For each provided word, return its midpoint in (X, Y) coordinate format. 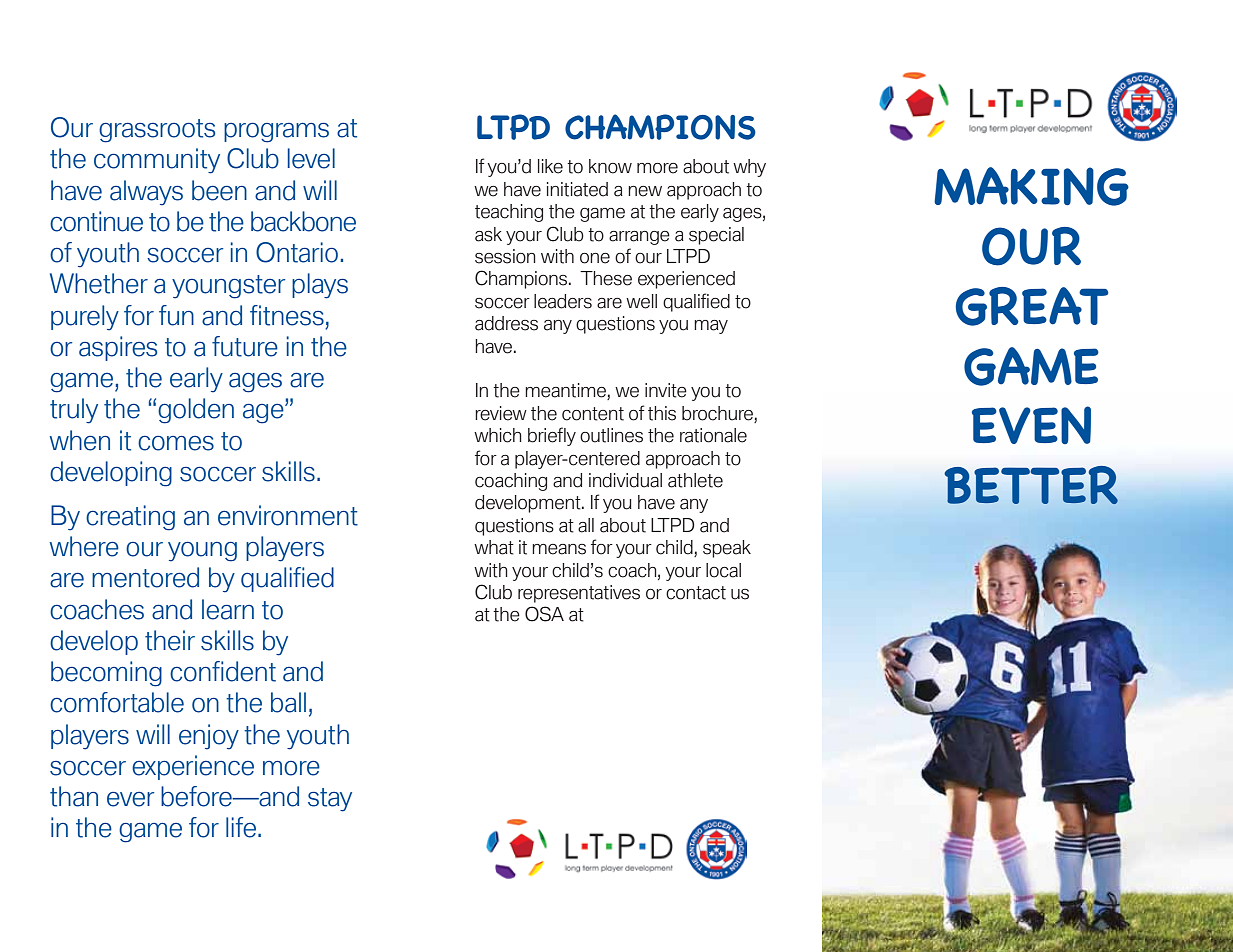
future (245, 346)
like (550, 166)
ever (130, 799)
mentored (145, 577)
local (723, 570)
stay (330, 800)
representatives (579, 594)
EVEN (1031, 425)
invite (666, 390)
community (157, 161)
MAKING (1031, 186)
